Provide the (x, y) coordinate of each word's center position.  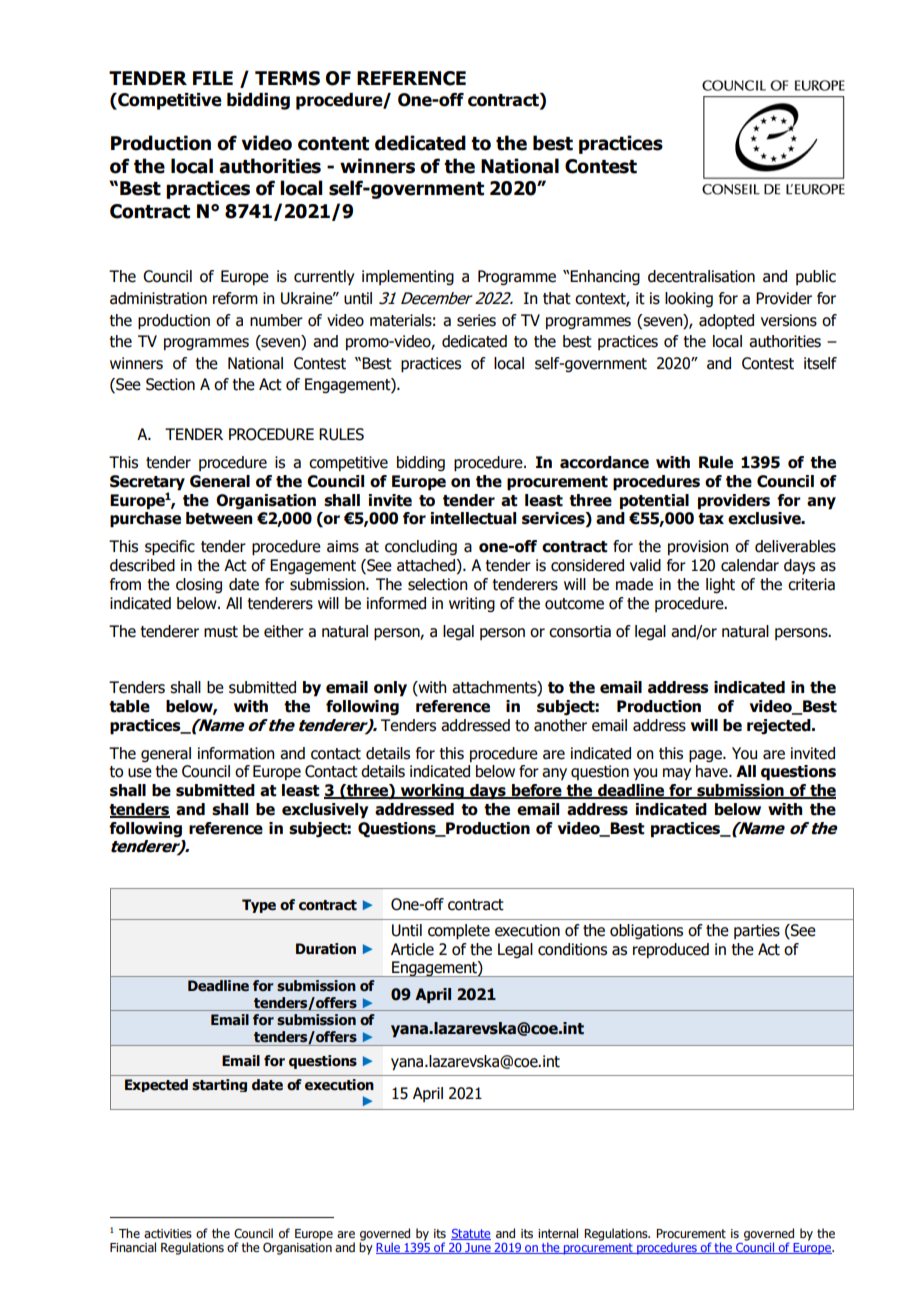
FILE (213, 78)
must (221, 632)
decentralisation (701, 276)
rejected (780, 727)
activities (168, 1234)
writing (472, 604)
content (333, 144)
